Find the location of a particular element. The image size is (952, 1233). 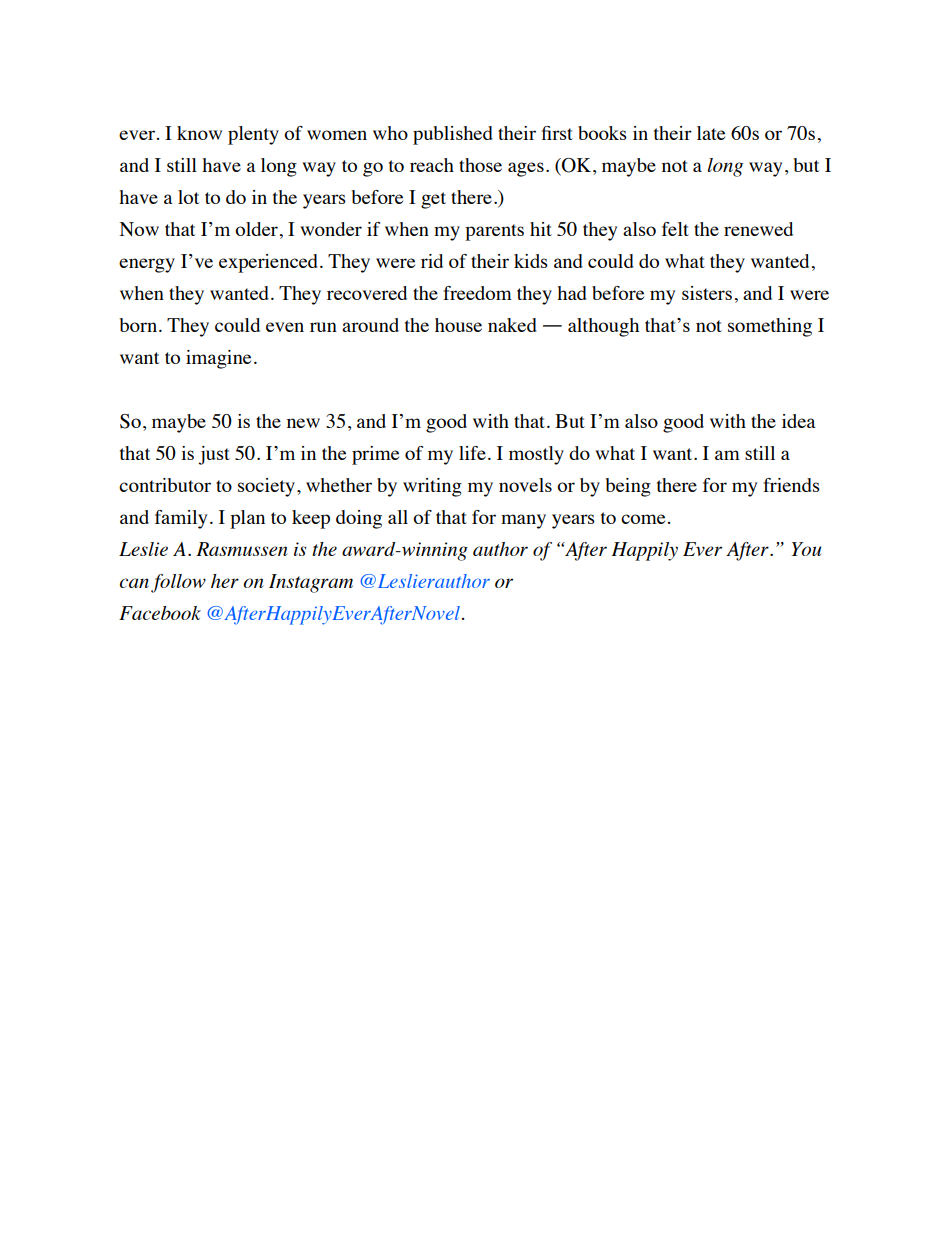

know is located at coordinates (199, 133).
